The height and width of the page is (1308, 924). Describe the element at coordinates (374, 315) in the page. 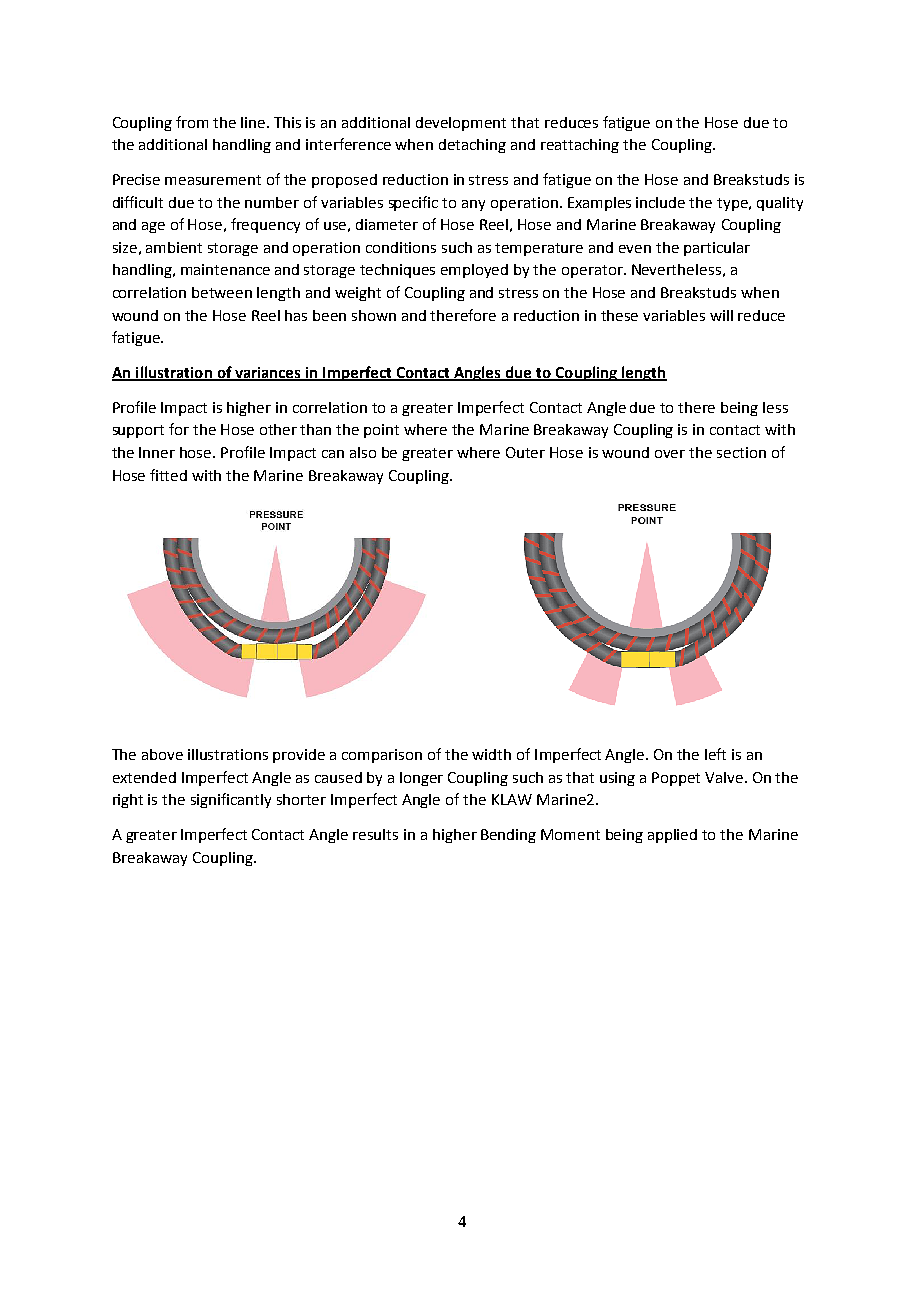

I see `shown` at that location.
